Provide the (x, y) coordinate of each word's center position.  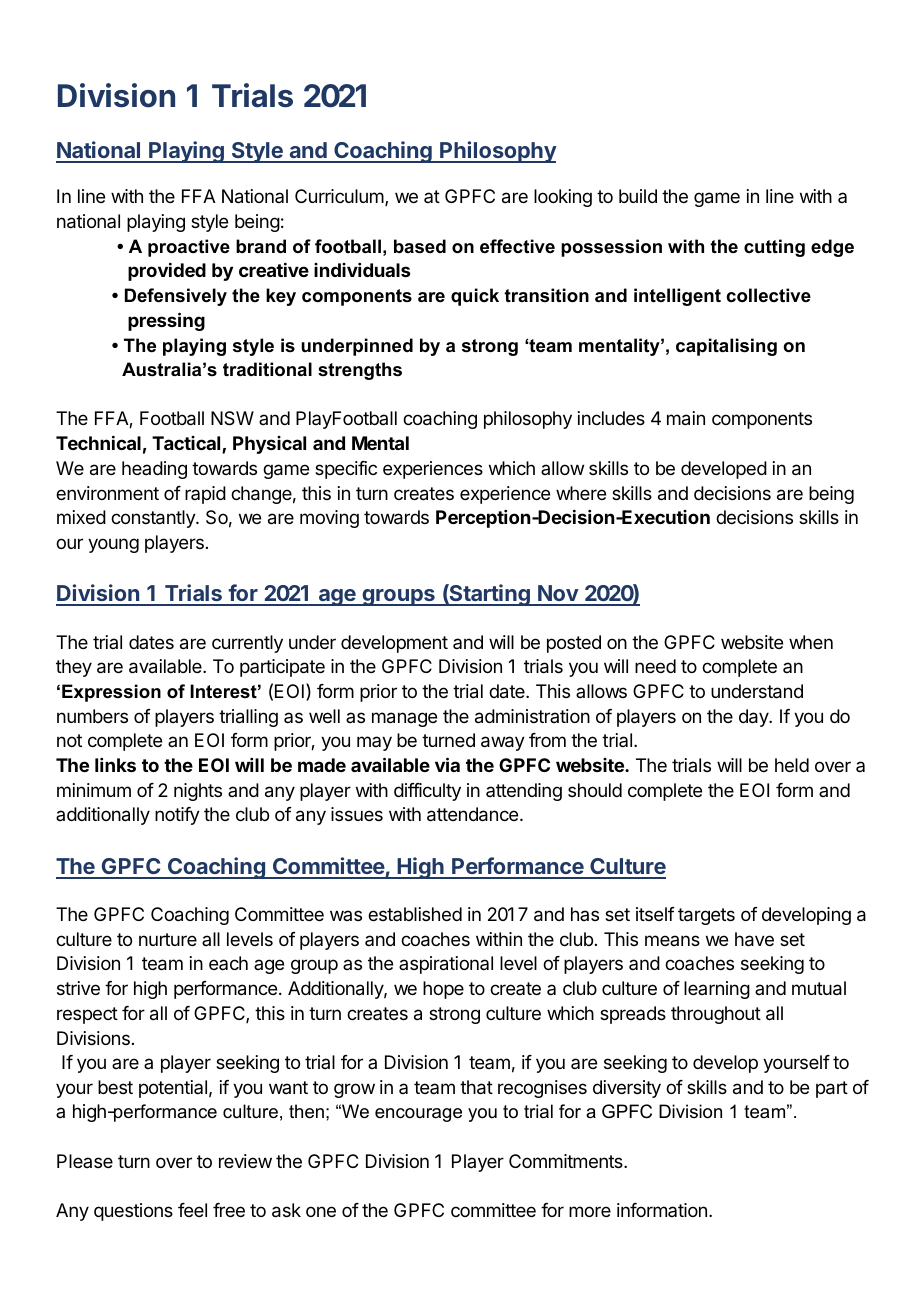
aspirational (446, 965)
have (754, 939)
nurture (168, 939)
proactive (189, 248)
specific (346, 470)
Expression (111, 693)
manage (404, 719)
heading (154, 470)
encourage (418, 1115)
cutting (774, 248)
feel (192, 1210)
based (420, 246)
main (686, 418)
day (754, 718)
